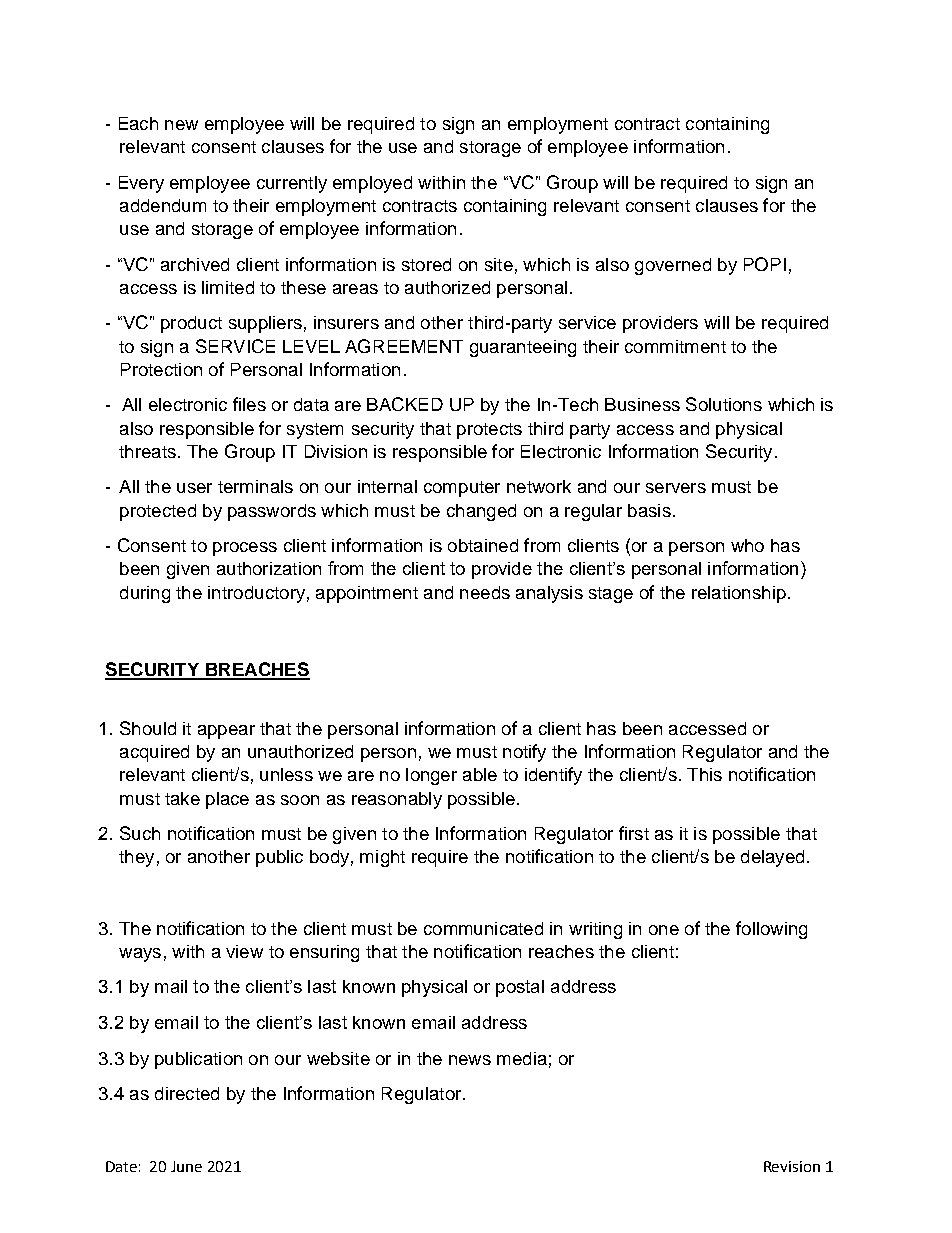  Describe the element at coordinates (426, 264) in the screenshot. I see `stored` at that location.
